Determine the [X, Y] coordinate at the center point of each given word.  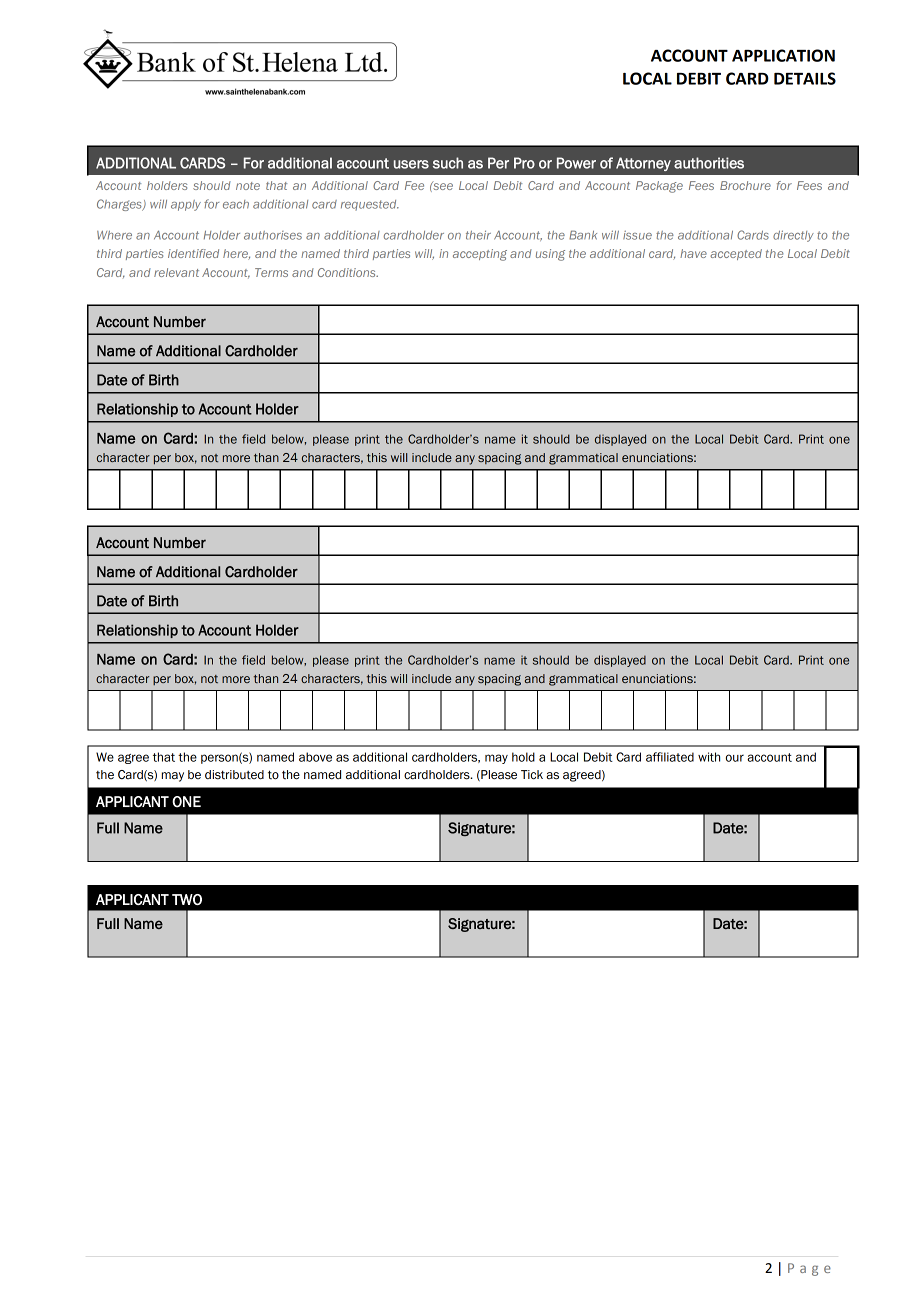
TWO [187, 899]
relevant [176, 272]
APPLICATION [783, 55]
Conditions [348, 272]
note [248, 186]
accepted [736, 254]
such [448, 163]
